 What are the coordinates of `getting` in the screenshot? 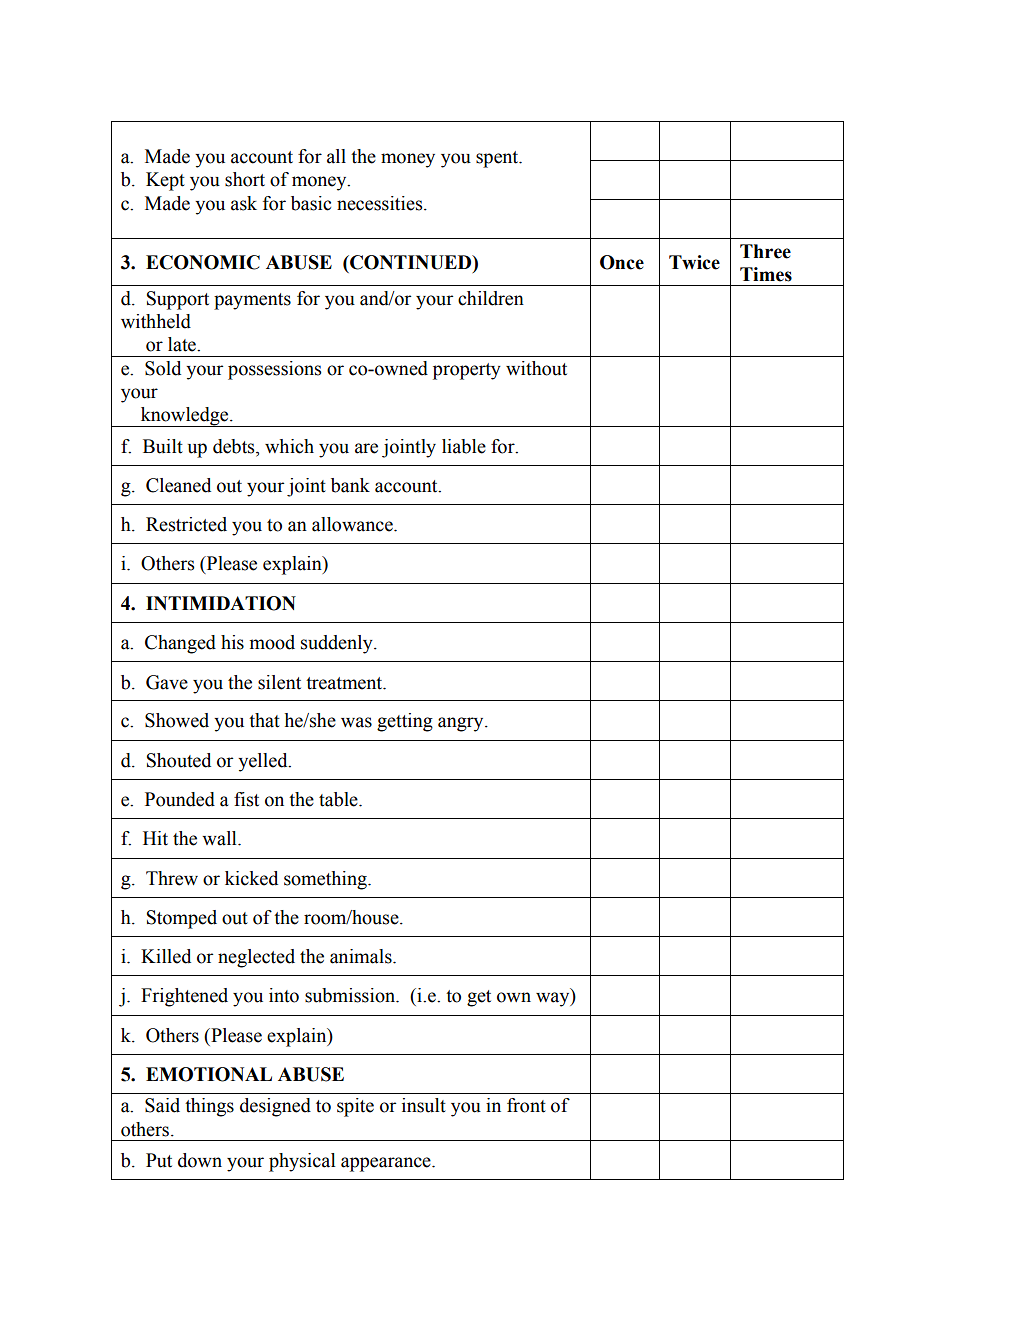 It's located at (405, 722).
